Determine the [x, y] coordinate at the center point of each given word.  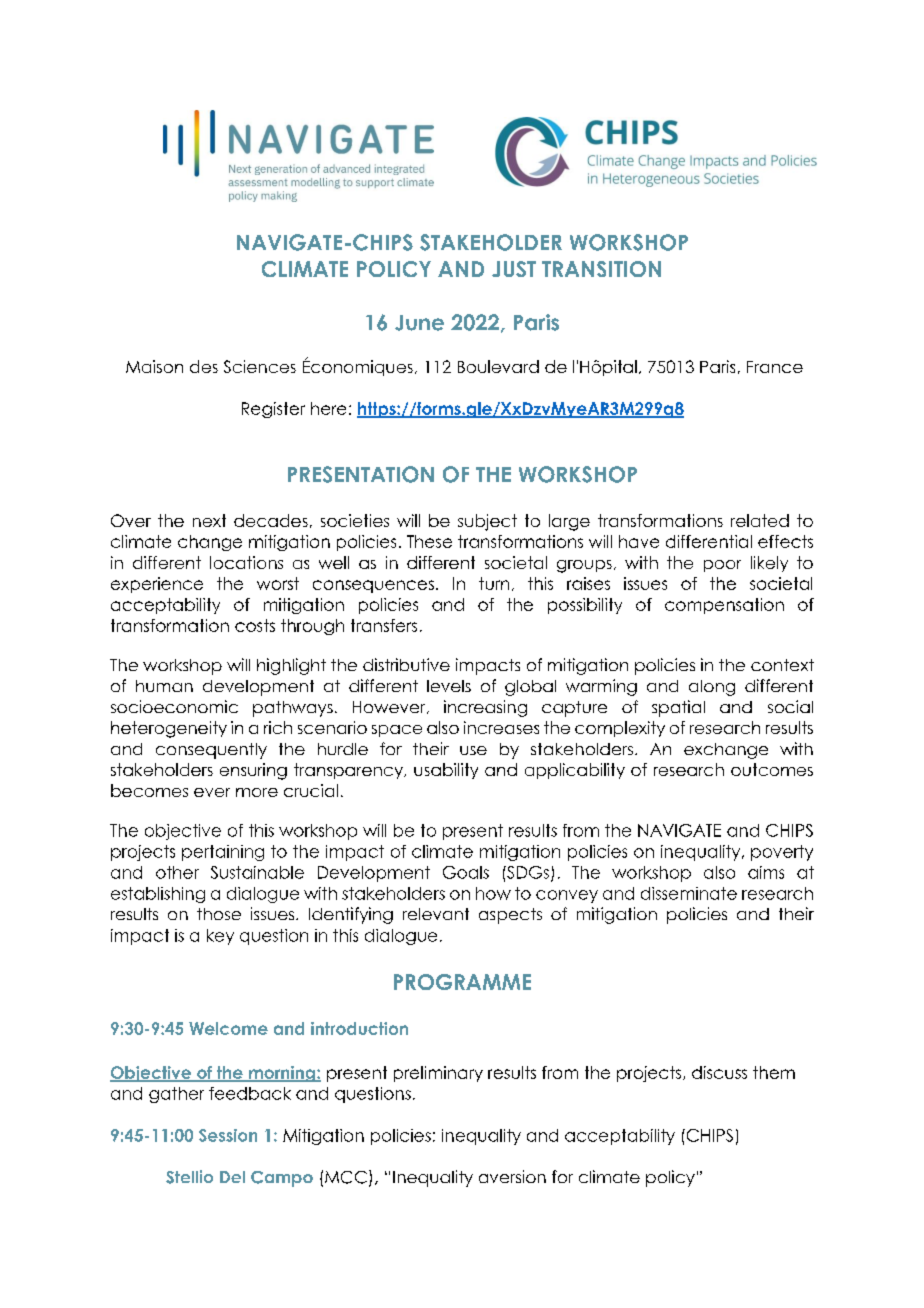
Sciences [260, 366]
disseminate [689, 893]
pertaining [223, 853]
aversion [512, 1176]
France [775, 367]
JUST [514, 269]
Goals [466, 872]
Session [228, 1135]
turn [494, 583]
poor [722, 566]
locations [246, 562]
